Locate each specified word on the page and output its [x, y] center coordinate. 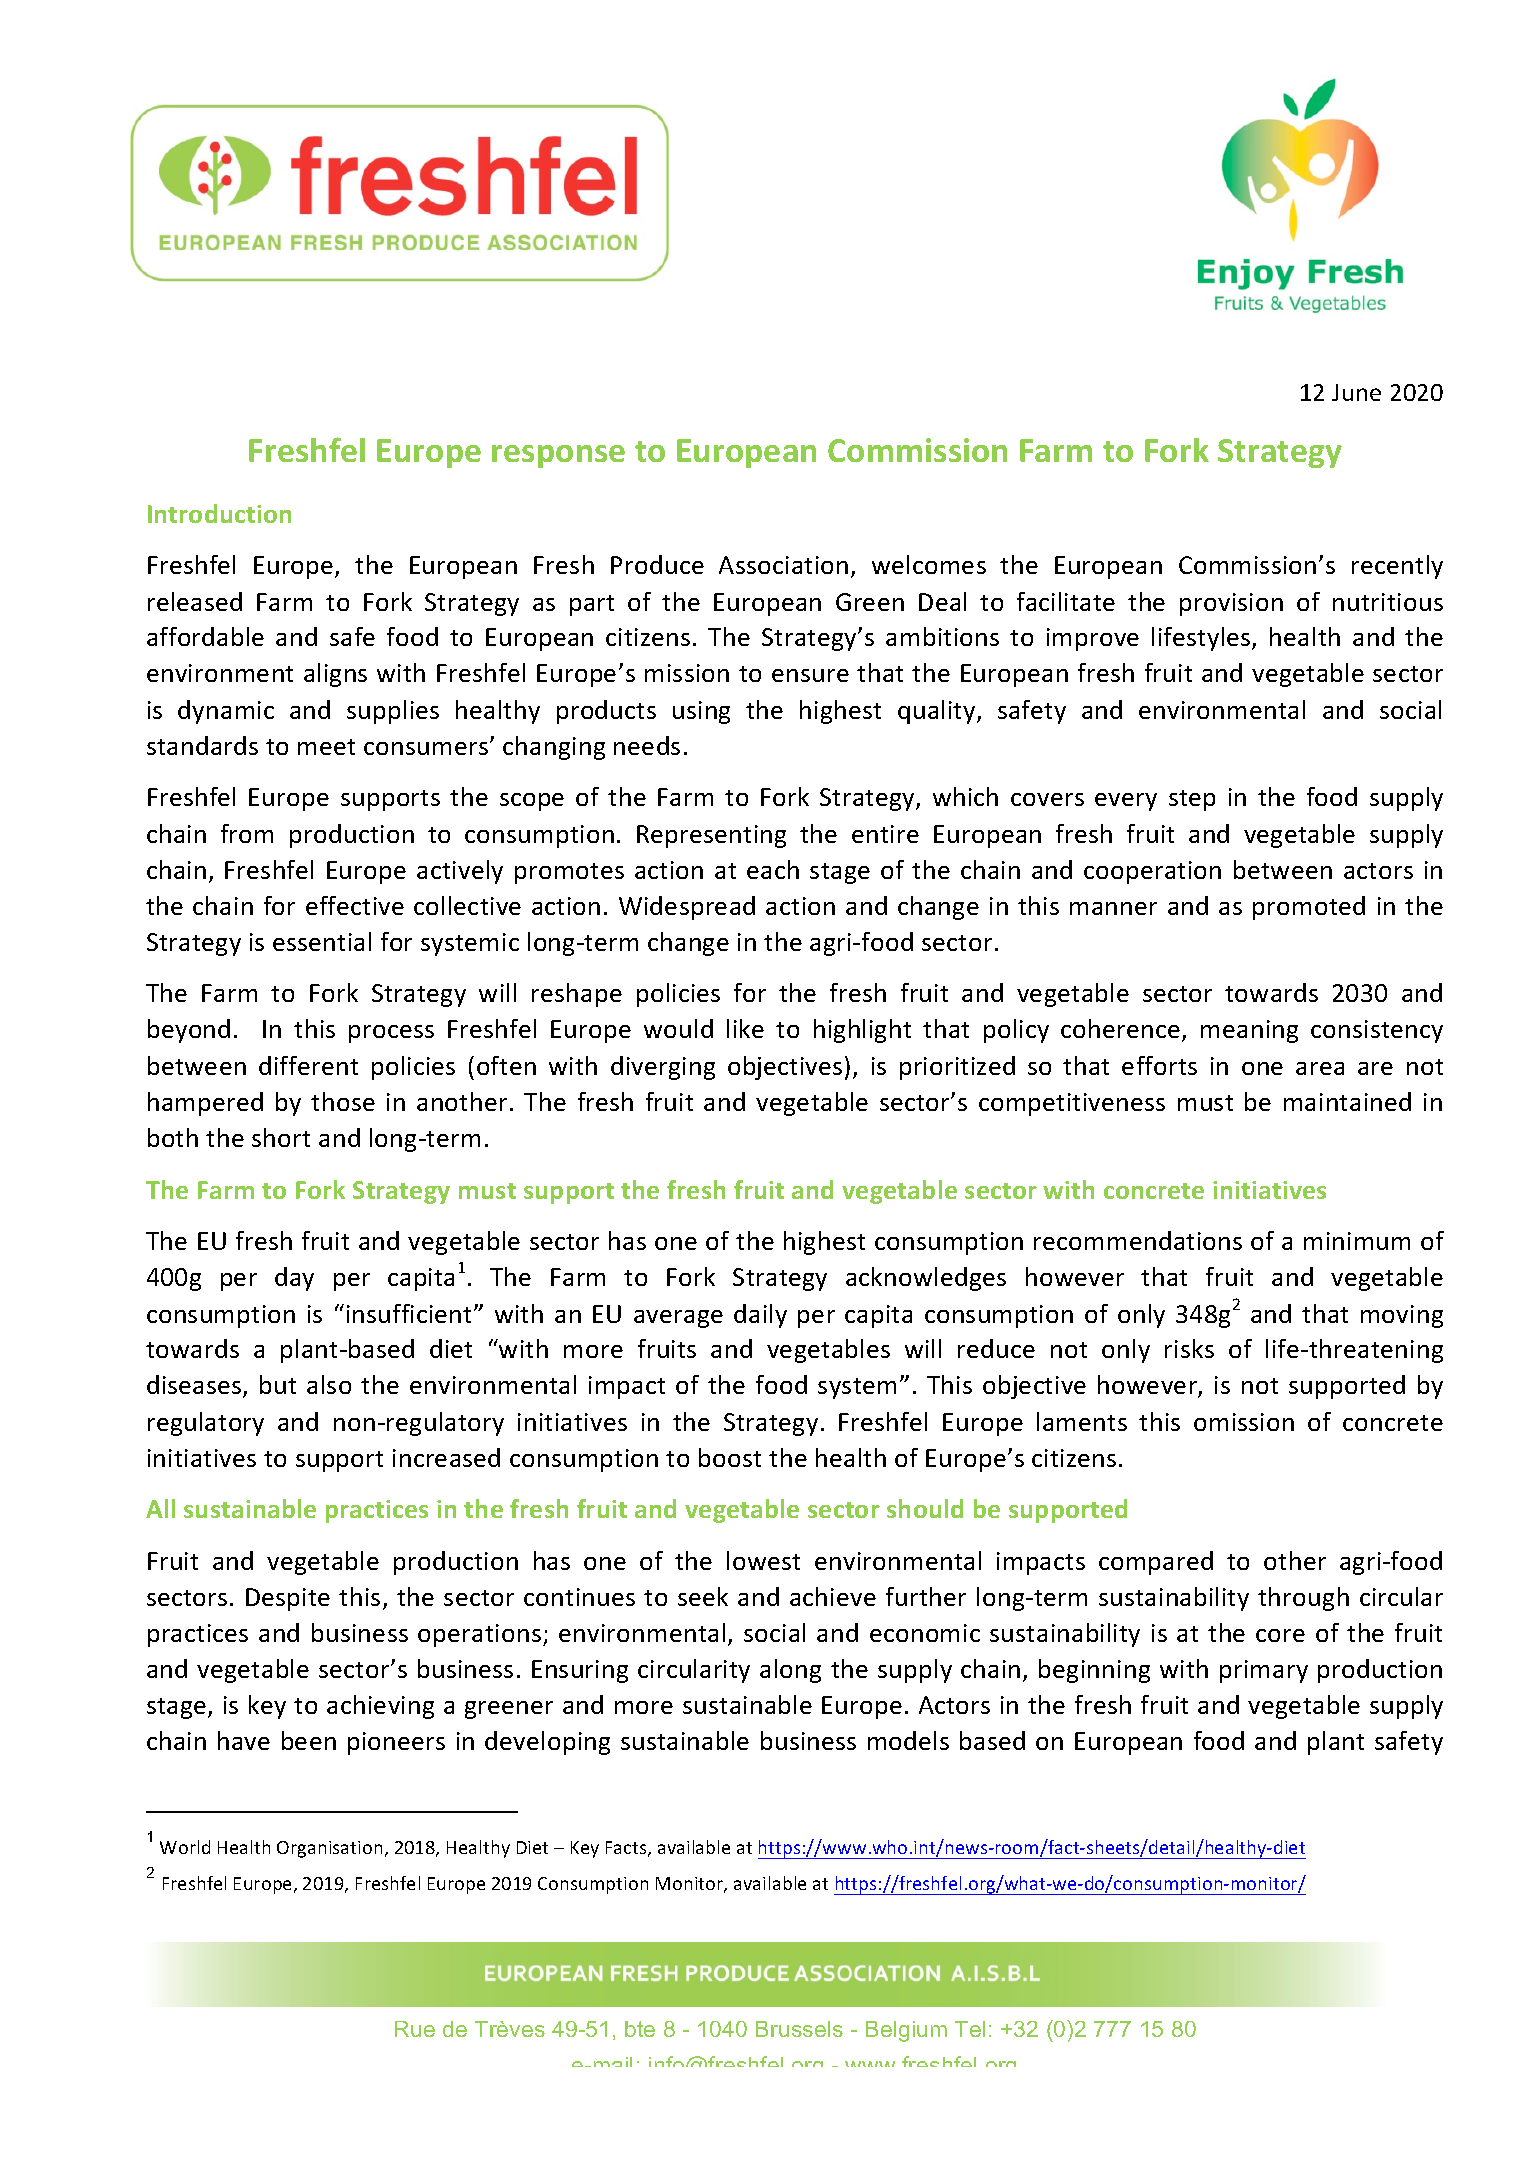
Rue [415, 2029]
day [294, 1279]
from [247, 833]
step [1192, 800]
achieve [833, 1596]
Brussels [799, 2029]
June [1356, 392]
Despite [288, 1599]
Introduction [219, 513]
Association [783, 565]
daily [760, 1316]
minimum [1357, 1241]
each [773, 869]
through [1303, 1599]
